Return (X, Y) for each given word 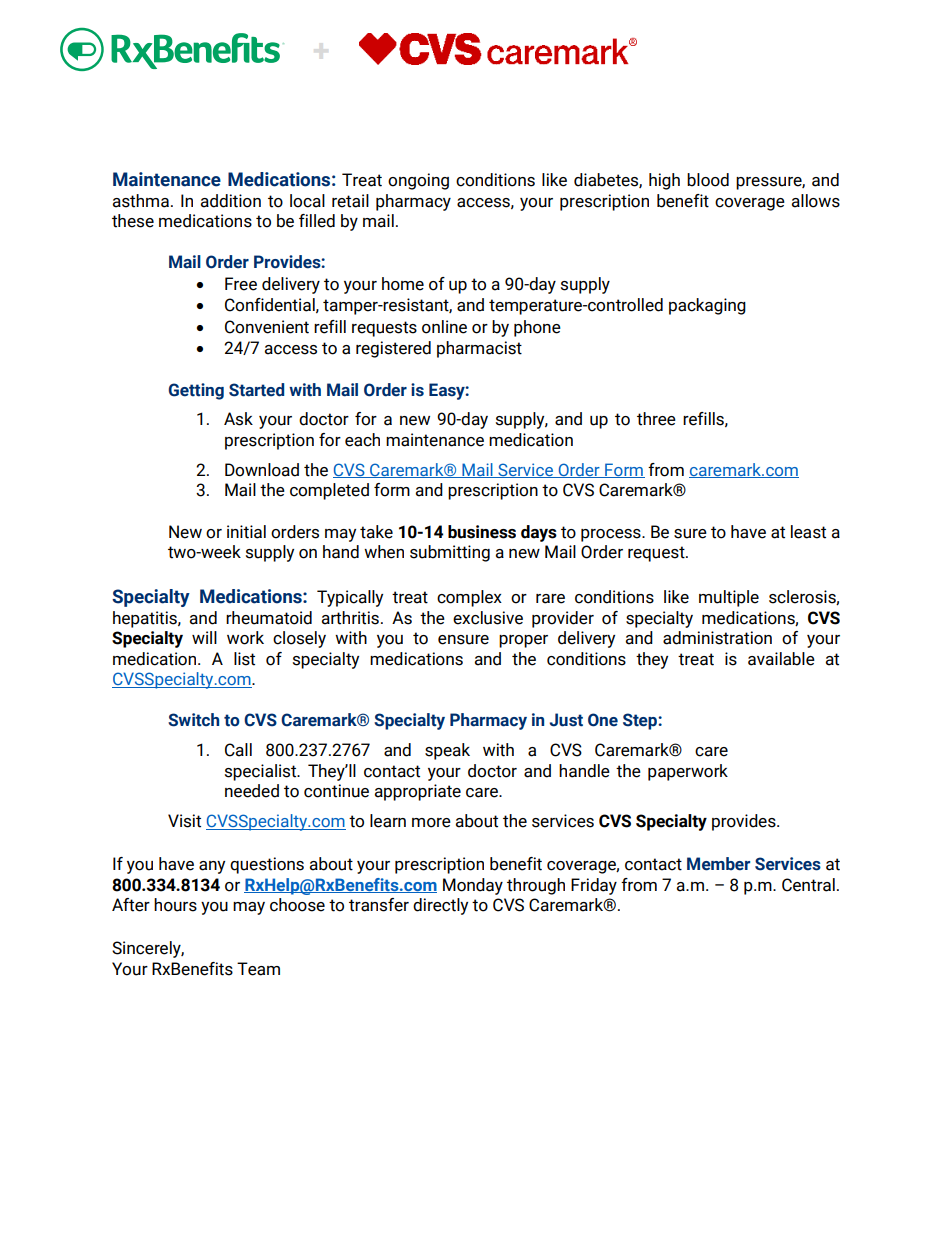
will (204, 637)
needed (252, 791)
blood (708, 180)
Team (258, 969)
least (808, 532)
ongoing (418, 181)
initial (246, 532)
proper (523, 641)
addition (231, 201)
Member (718, 864)
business (482, 532)
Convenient (267, 327)
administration (717, 638)
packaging (707, 306)
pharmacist (479, 349)
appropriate (418, 792)
